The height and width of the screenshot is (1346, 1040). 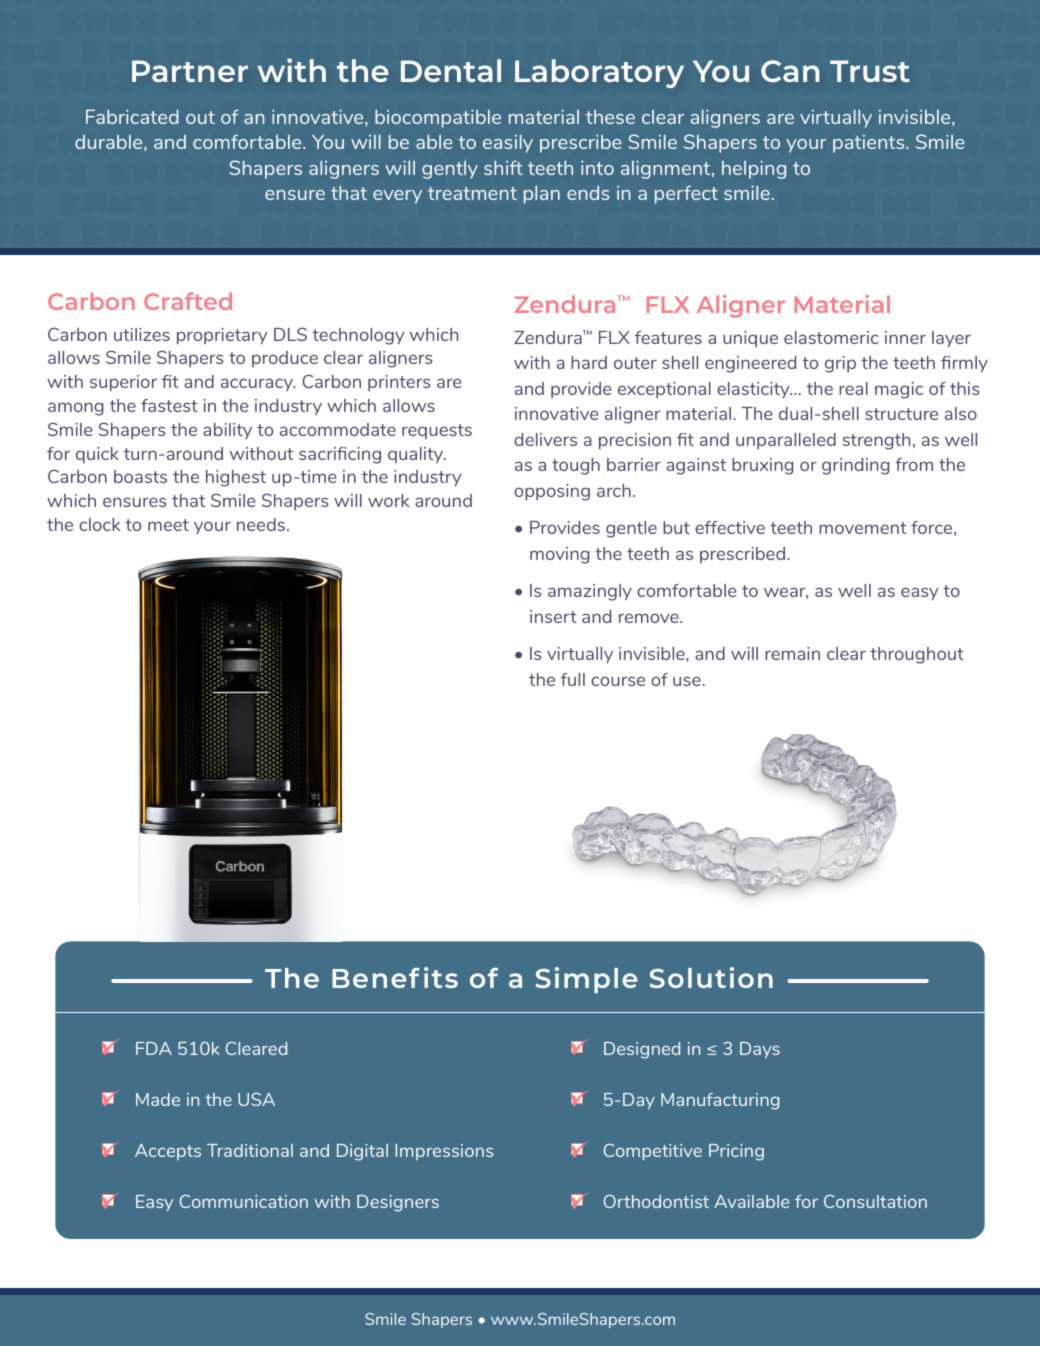 I want to click on Trust, so click(x=870, y=71).
